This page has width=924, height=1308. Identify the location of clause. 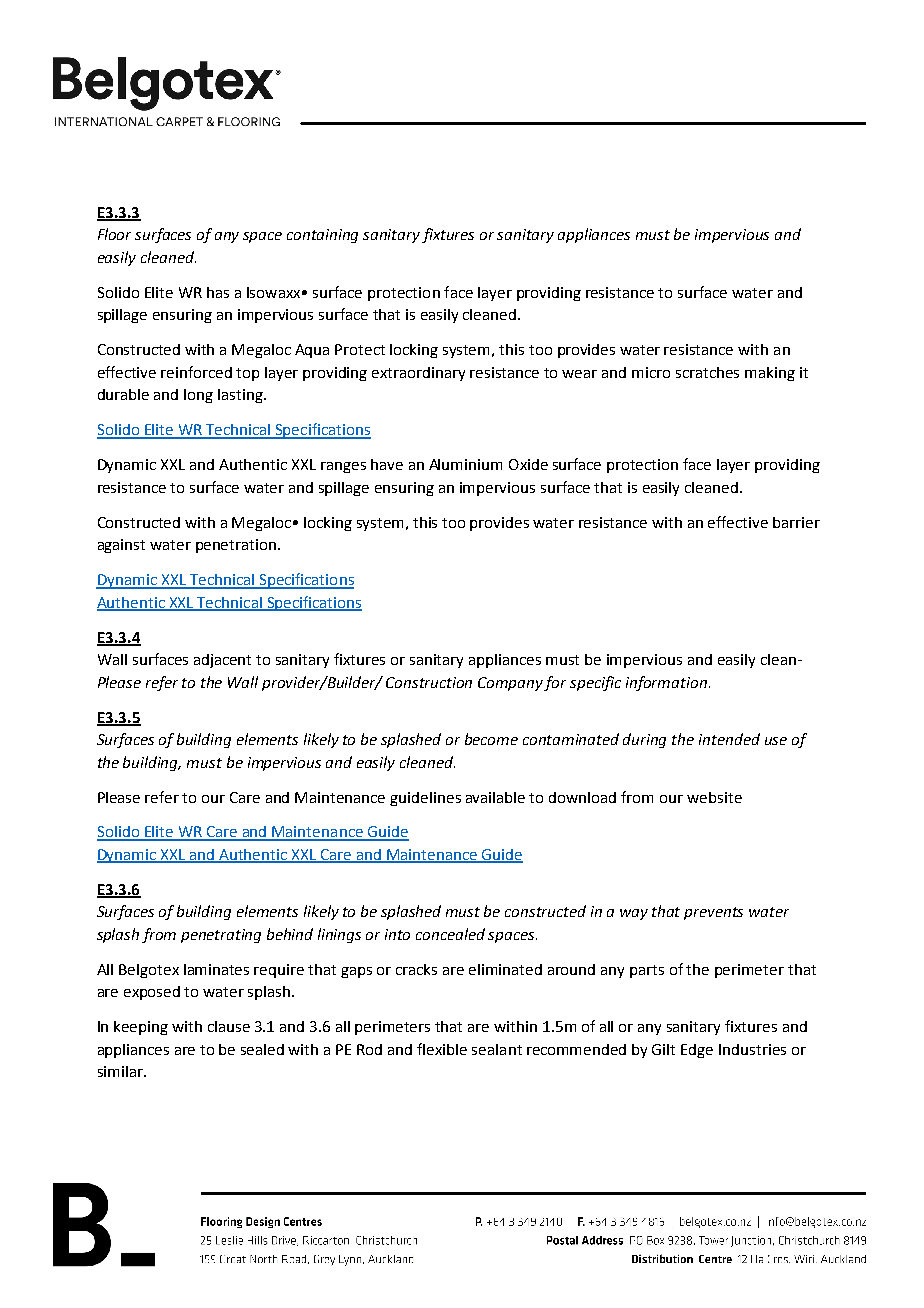
(229, 1026).
